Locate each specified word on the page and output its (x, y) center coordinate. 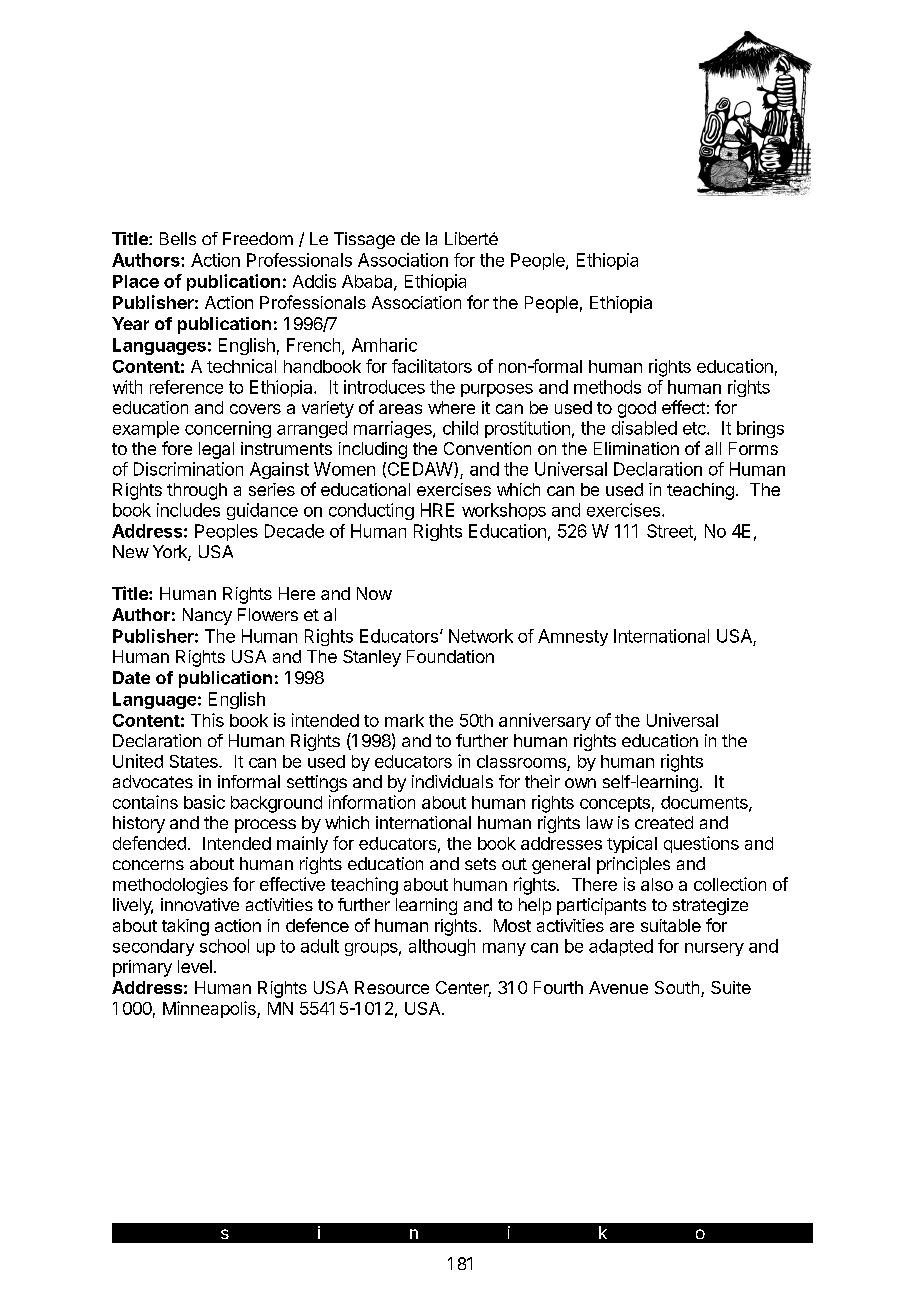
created (664, 822)
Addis (314, 281)
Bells (178, 238)
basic (204, 802)
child (460, 428)
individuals (452, 781)
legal (216, 450)
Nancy (207, 616)
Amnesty (573, 637)
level (195, 966)
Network (481, 636)
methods (607, 387)
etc (695, 428)
